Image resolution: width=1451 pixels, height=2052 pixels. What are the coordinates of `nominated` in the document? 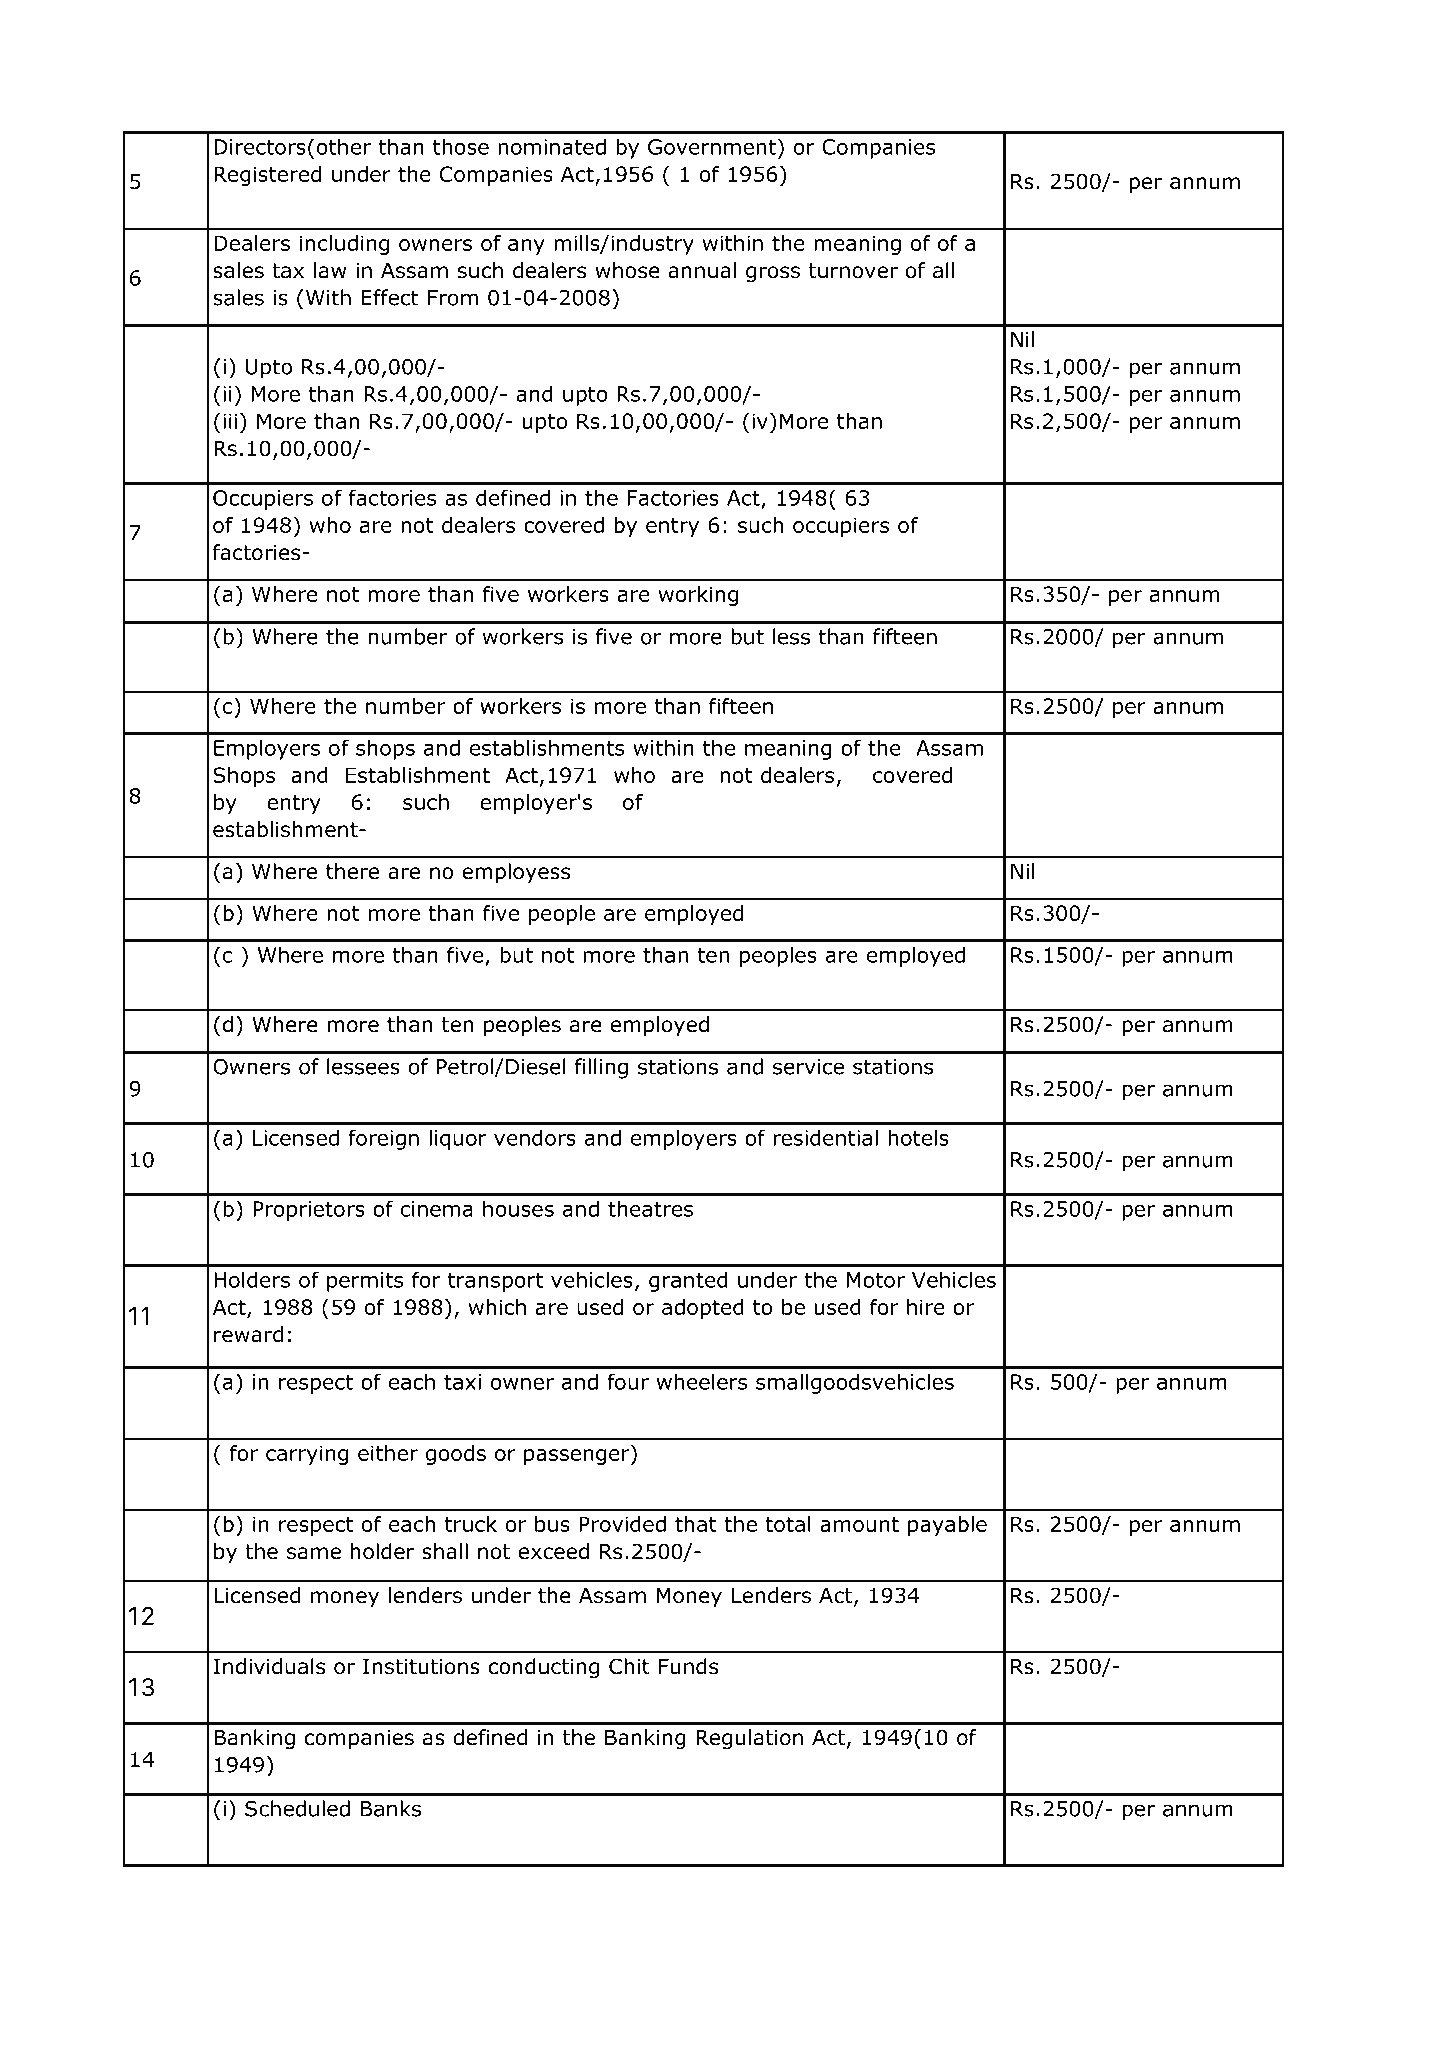 It's located at (552, 146).
